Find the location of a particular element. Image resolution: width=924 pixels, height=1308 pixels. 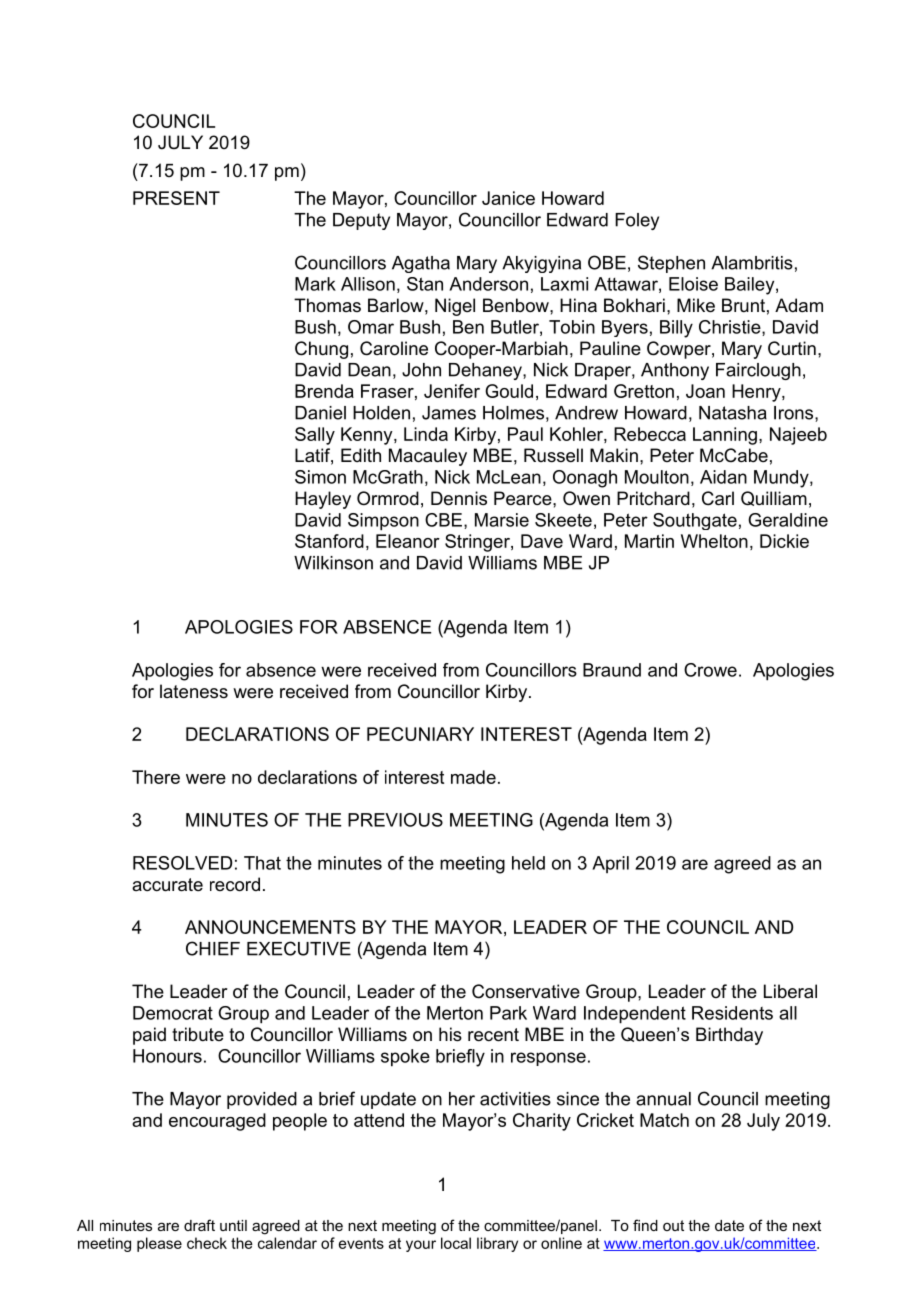

James is located at coordinates (449, 413).
